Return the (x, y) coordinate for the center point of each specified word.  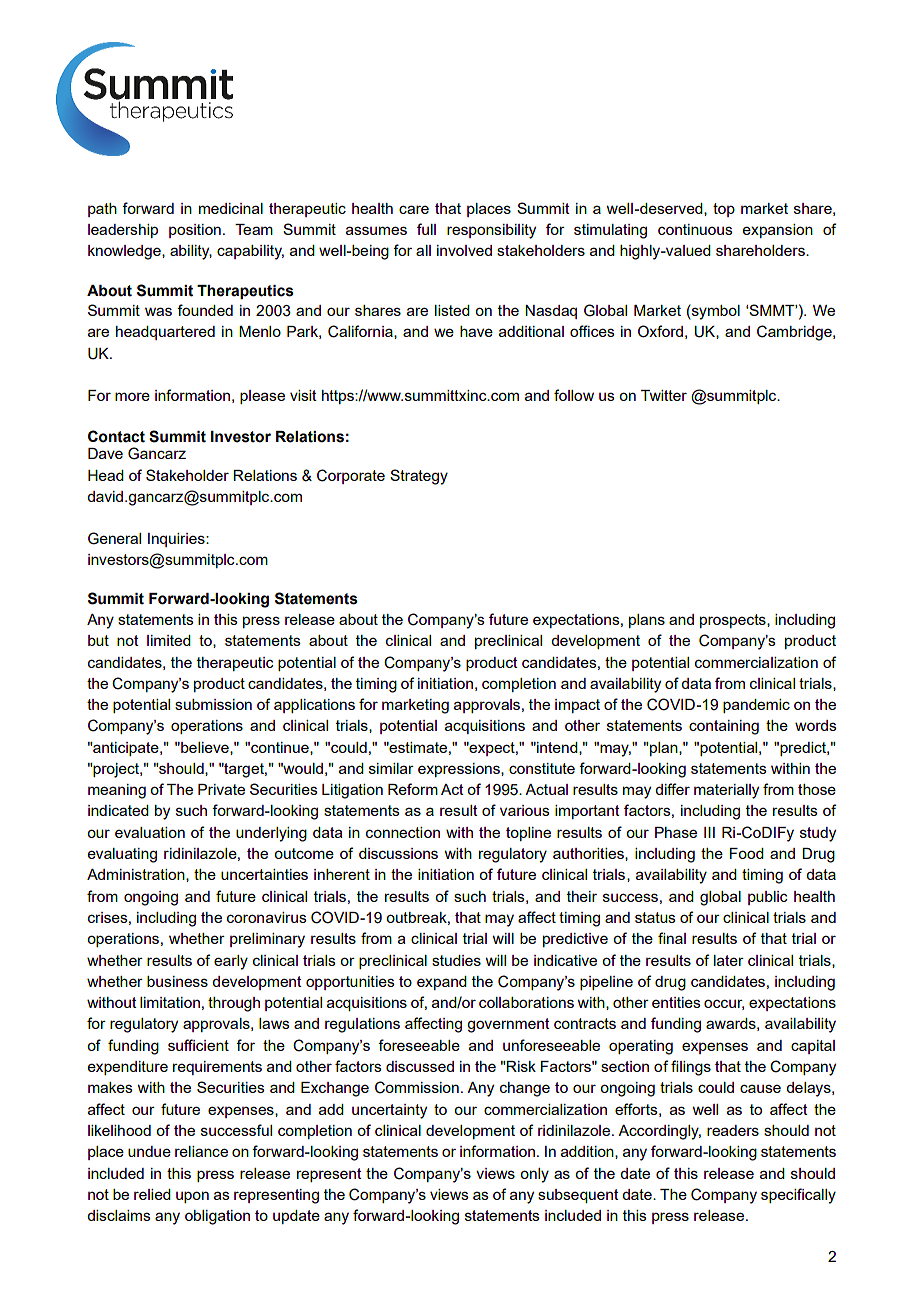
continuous (695, 229)
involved (464, 250)
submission (213, 704)
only (534, 1175)
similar (391, 768)
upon (192, 1197)
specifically (798, 1196)
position (195, 231)
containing (724, 727)
